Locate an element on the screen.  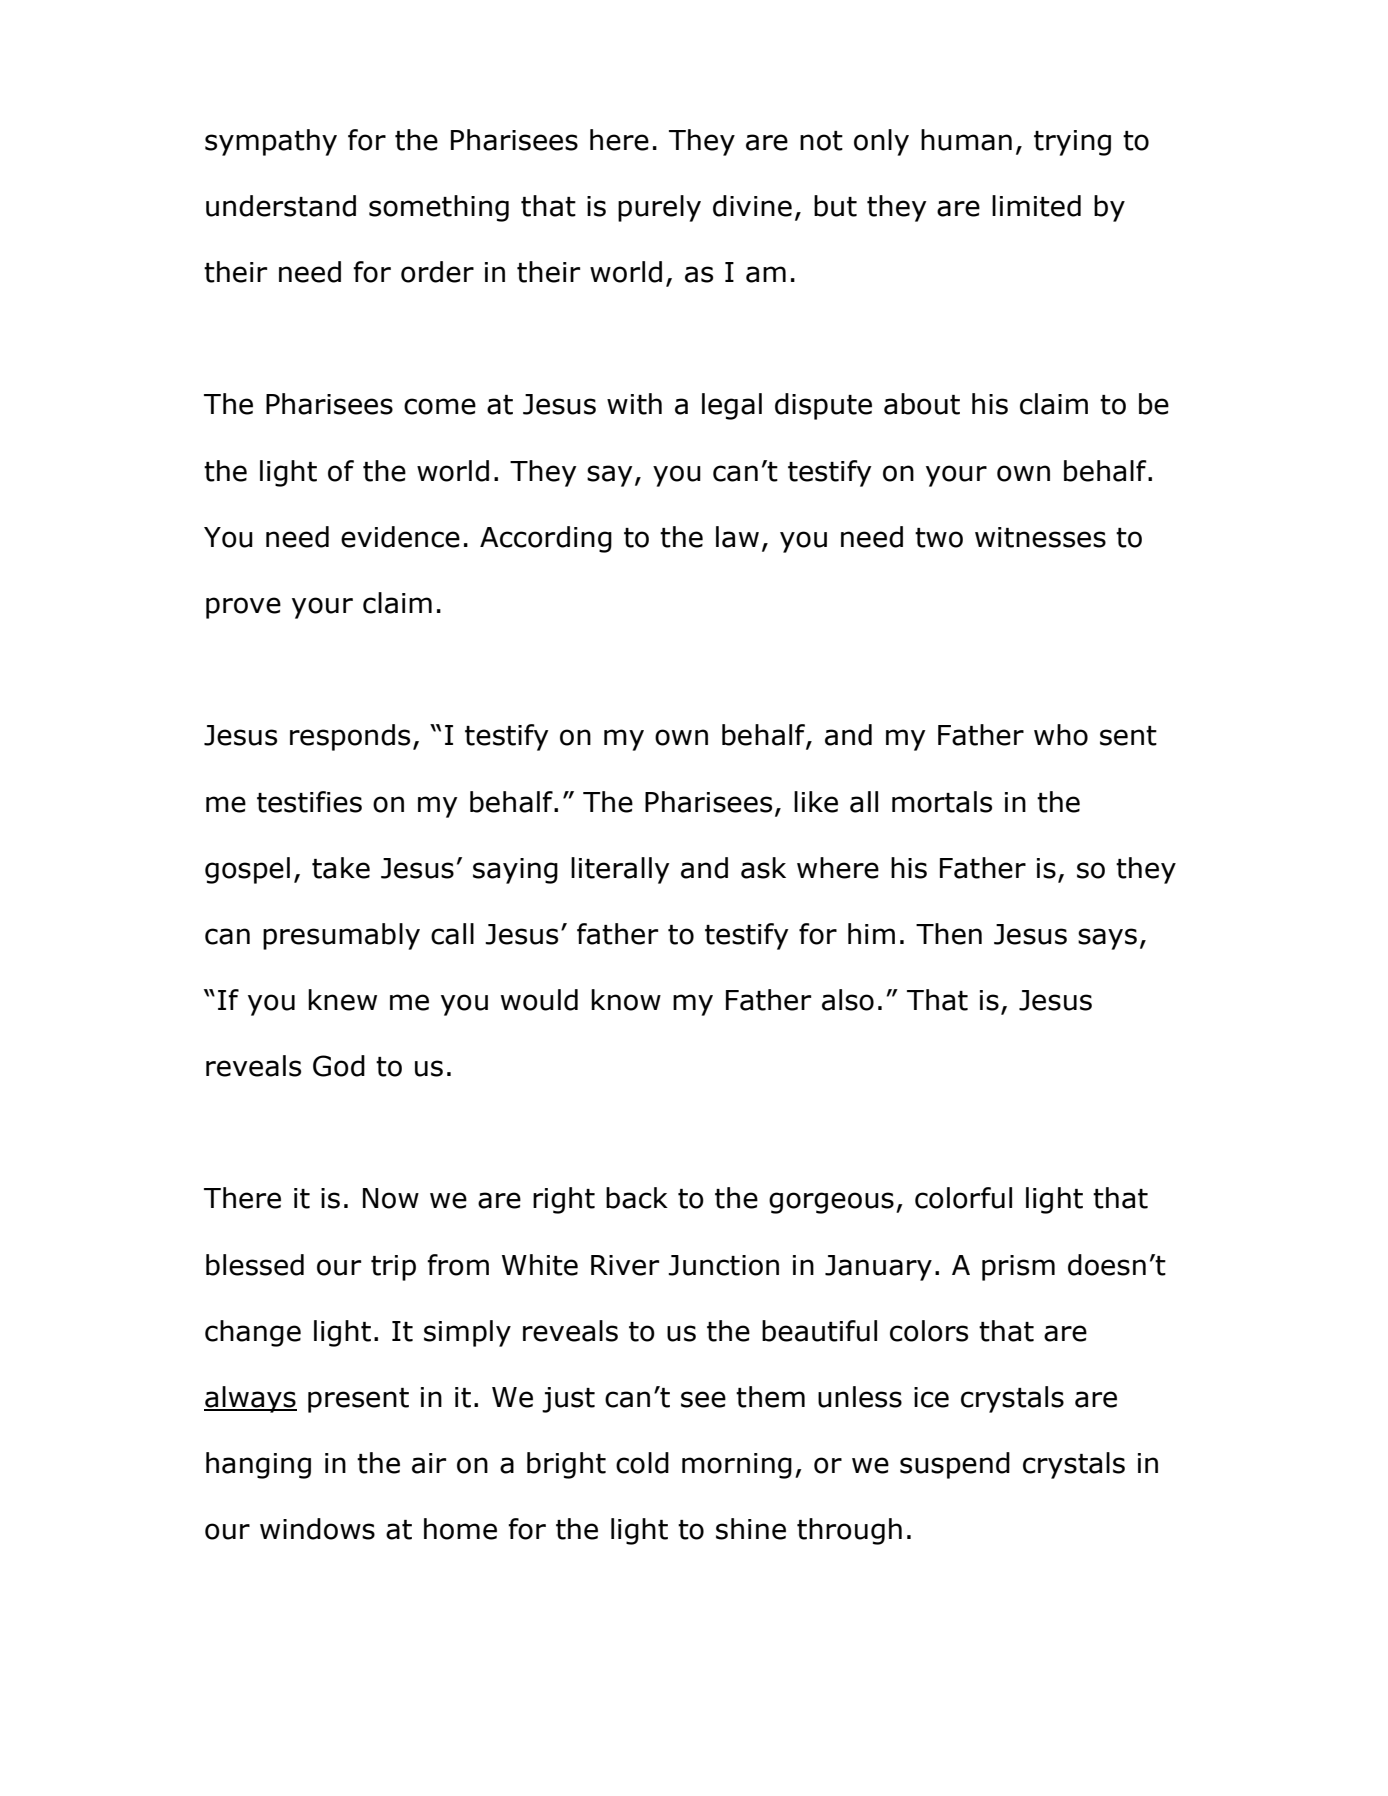
understand is located at coordinates (281, 206).
